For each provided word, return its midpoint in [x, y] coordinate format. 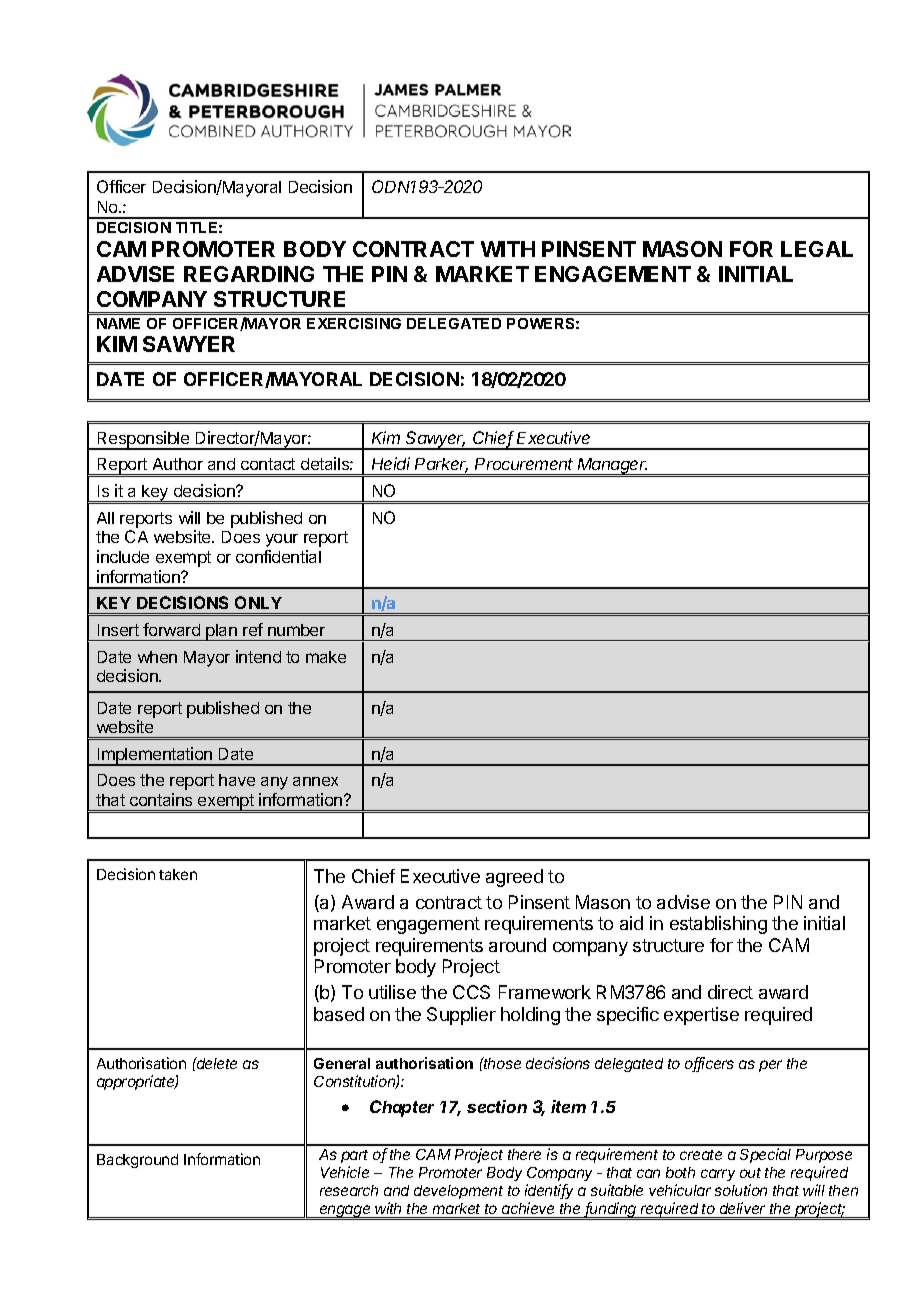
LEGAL [817, 249]
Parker [441, 465]
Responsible [143, 440]
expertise [701, 1016]
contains [161, 799]
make [326, 657]
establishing [718, 925]
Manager [612, 467]
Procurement [524, 464]
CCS [471, 992]
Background [137, 1161]
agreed [514, 878]
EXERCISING [354, 323]
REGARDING [249, 274]
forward [171, 629]
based [339, 1014]
